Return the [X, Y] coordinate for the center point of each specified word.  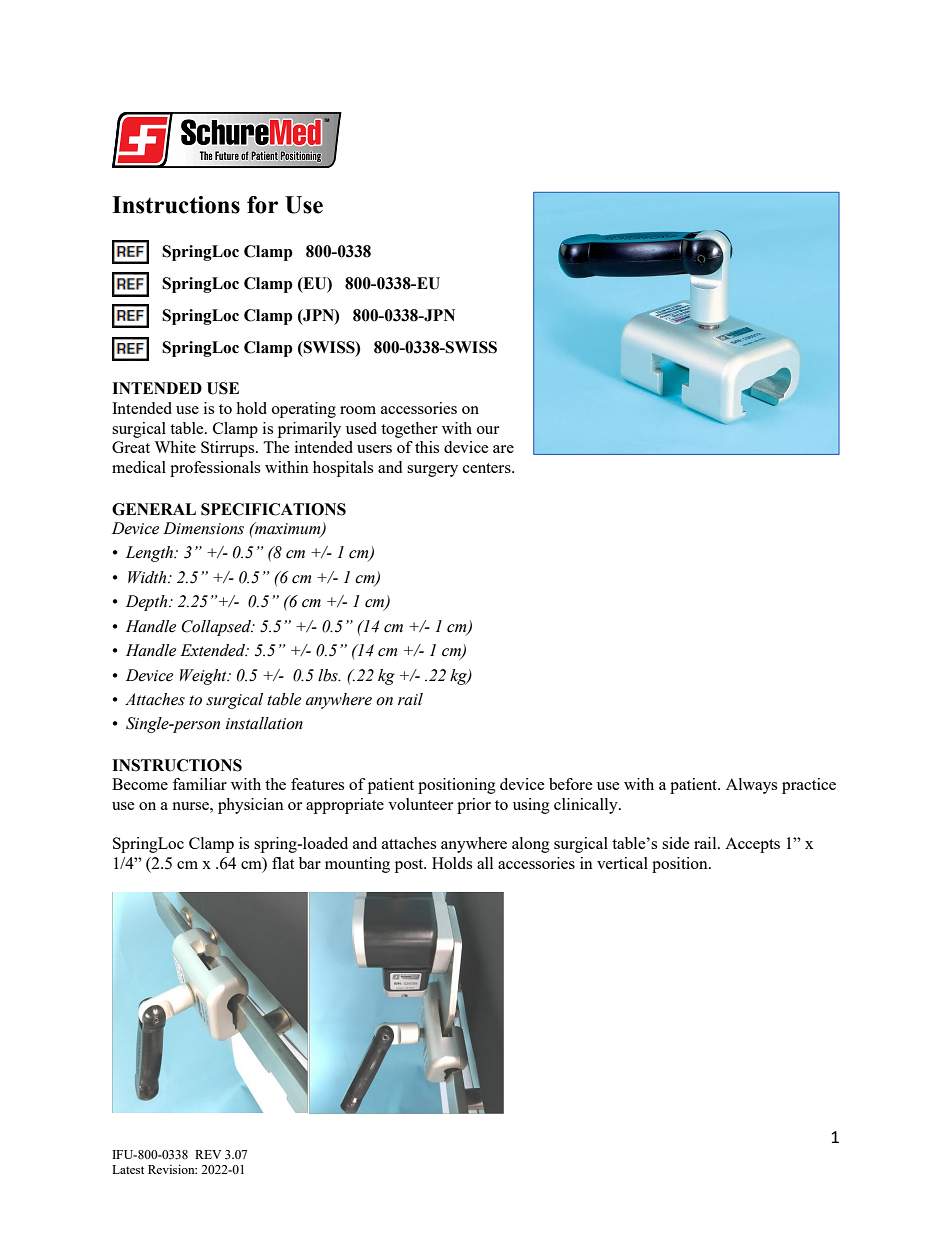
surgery [432, 471]
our [488, 430]
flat [283, 863]
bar [310, 863]
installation [264, 723]
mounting [357, 865]
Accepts [752, 845]
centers [488, 468]
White [175, 447]
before [571, 784]
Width [148, 577]
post [410, 866]
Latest [128, 1169]
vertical [622, 863]
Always [751, 786]
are [503, 449]
